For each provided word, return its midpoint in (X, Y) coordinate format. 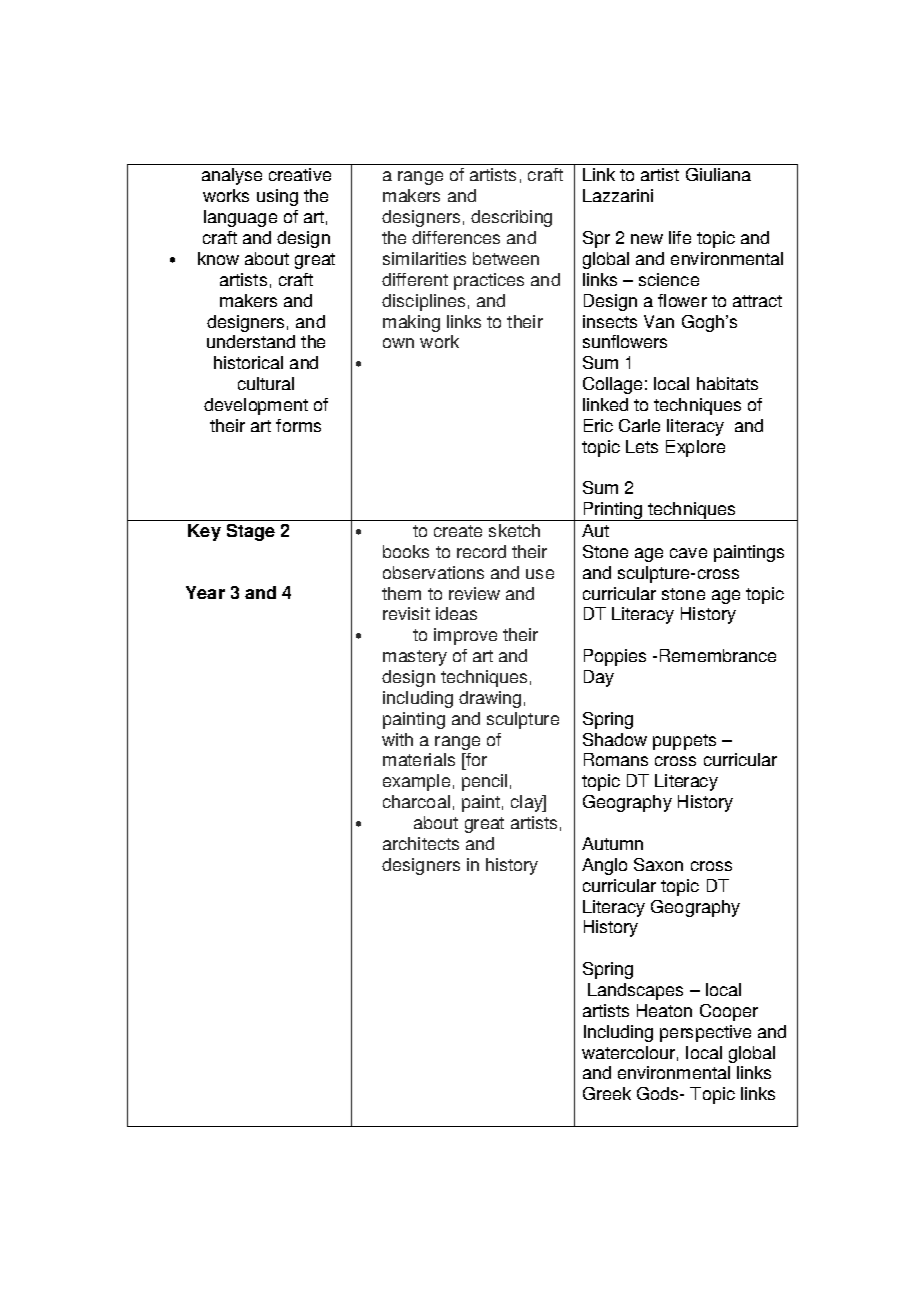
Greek (607, 1093)
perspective (705, 1033)
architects (421, 843)
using (277, 197)
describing (511, 218)
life (680, 237)
